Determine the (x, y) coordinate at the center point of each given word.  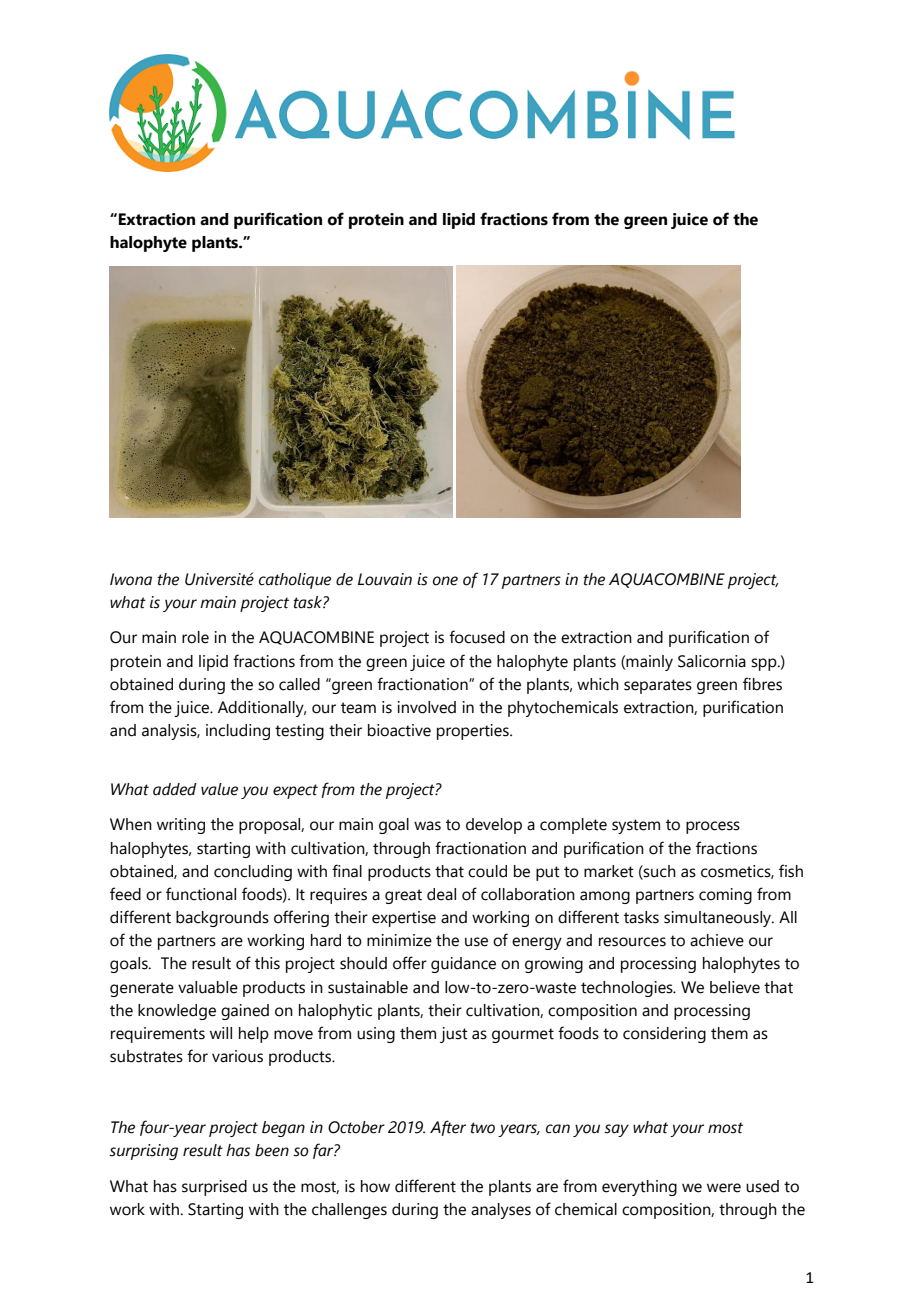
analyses (501, 1211)
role (195, 637)
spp (765, 664)
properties (474, 732)
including (238, 732)
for (197, 1056)
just (454, 1035)
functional (201, 894)
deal (441, 894)
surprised (214, 1188)
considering (664, 1035)
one (445, 581)
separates (658, 686)
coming (725, 896)
